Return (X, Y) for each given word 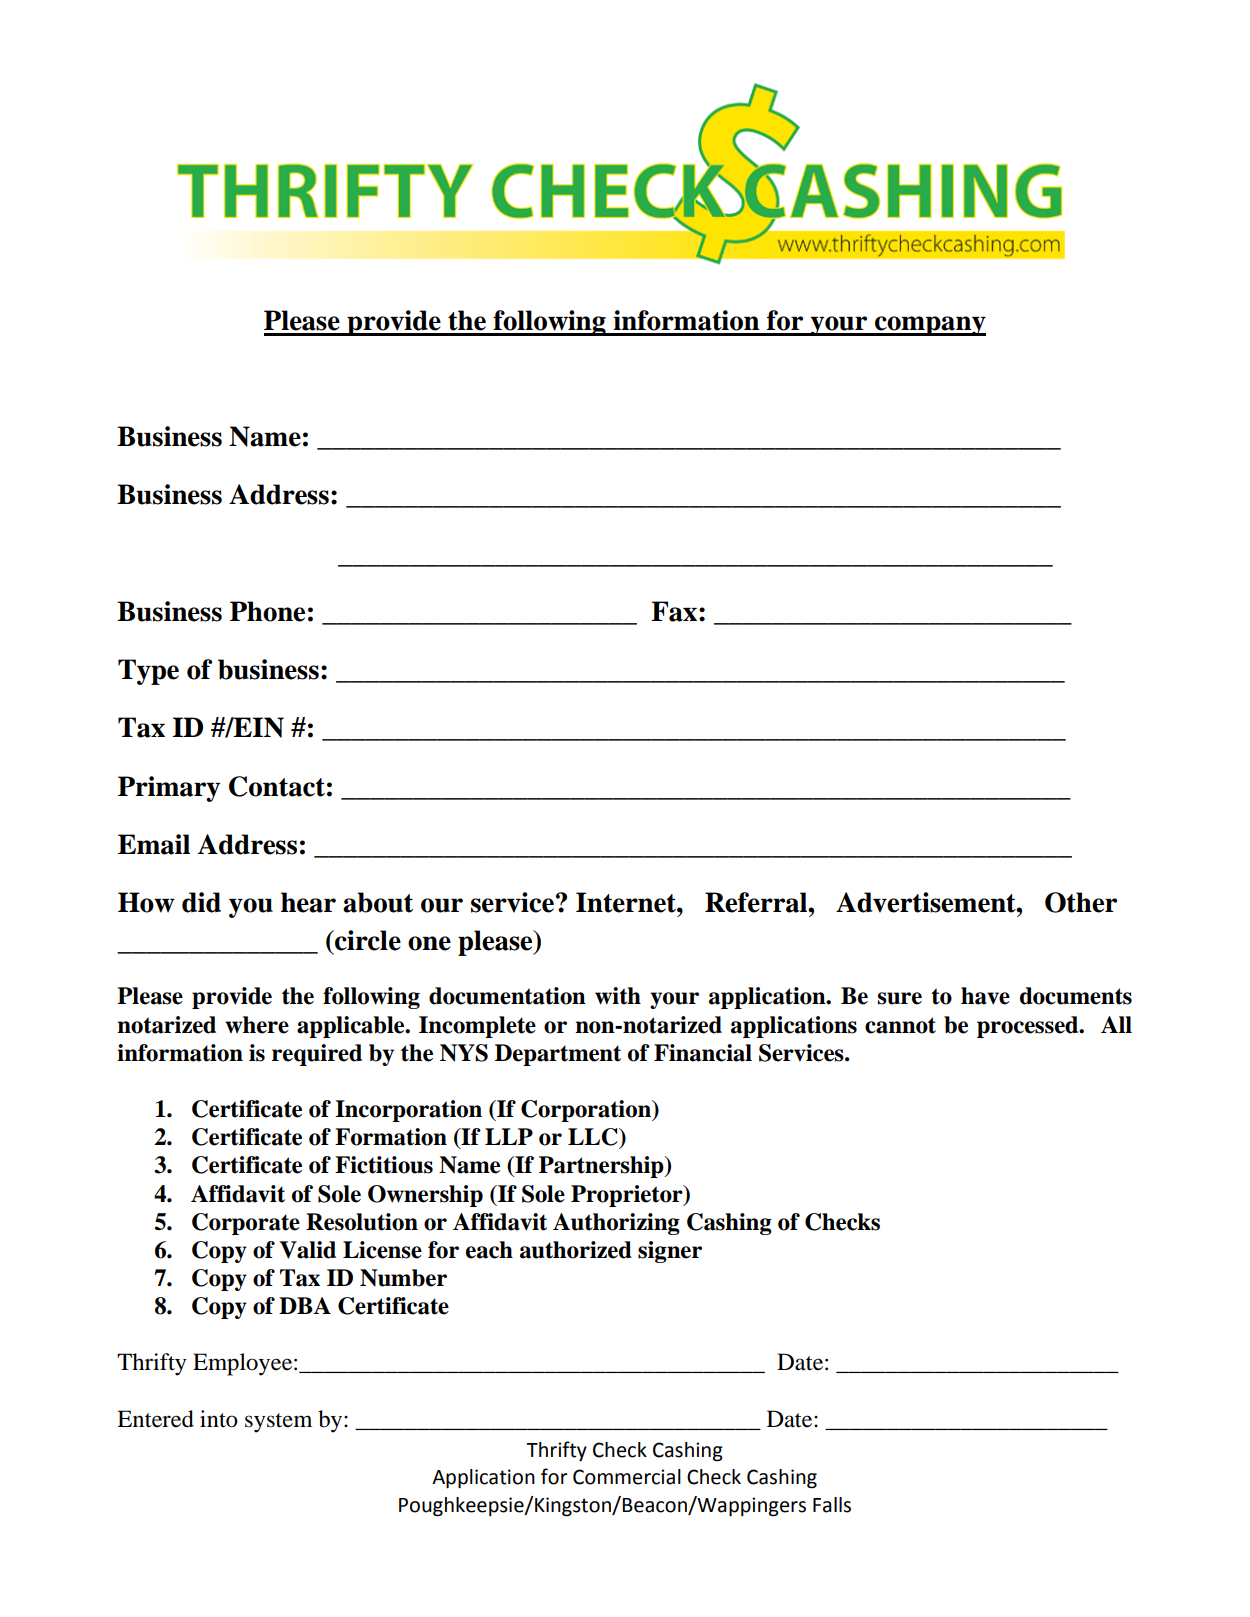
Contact (277, 786)
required (317, 1055)
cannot (900, 1025)
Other (1081, 902)
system (278, 1423)
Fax (674, 611)
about (378, 902)
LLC (594, 1137)
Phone (267, 611)
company (929, 326)
